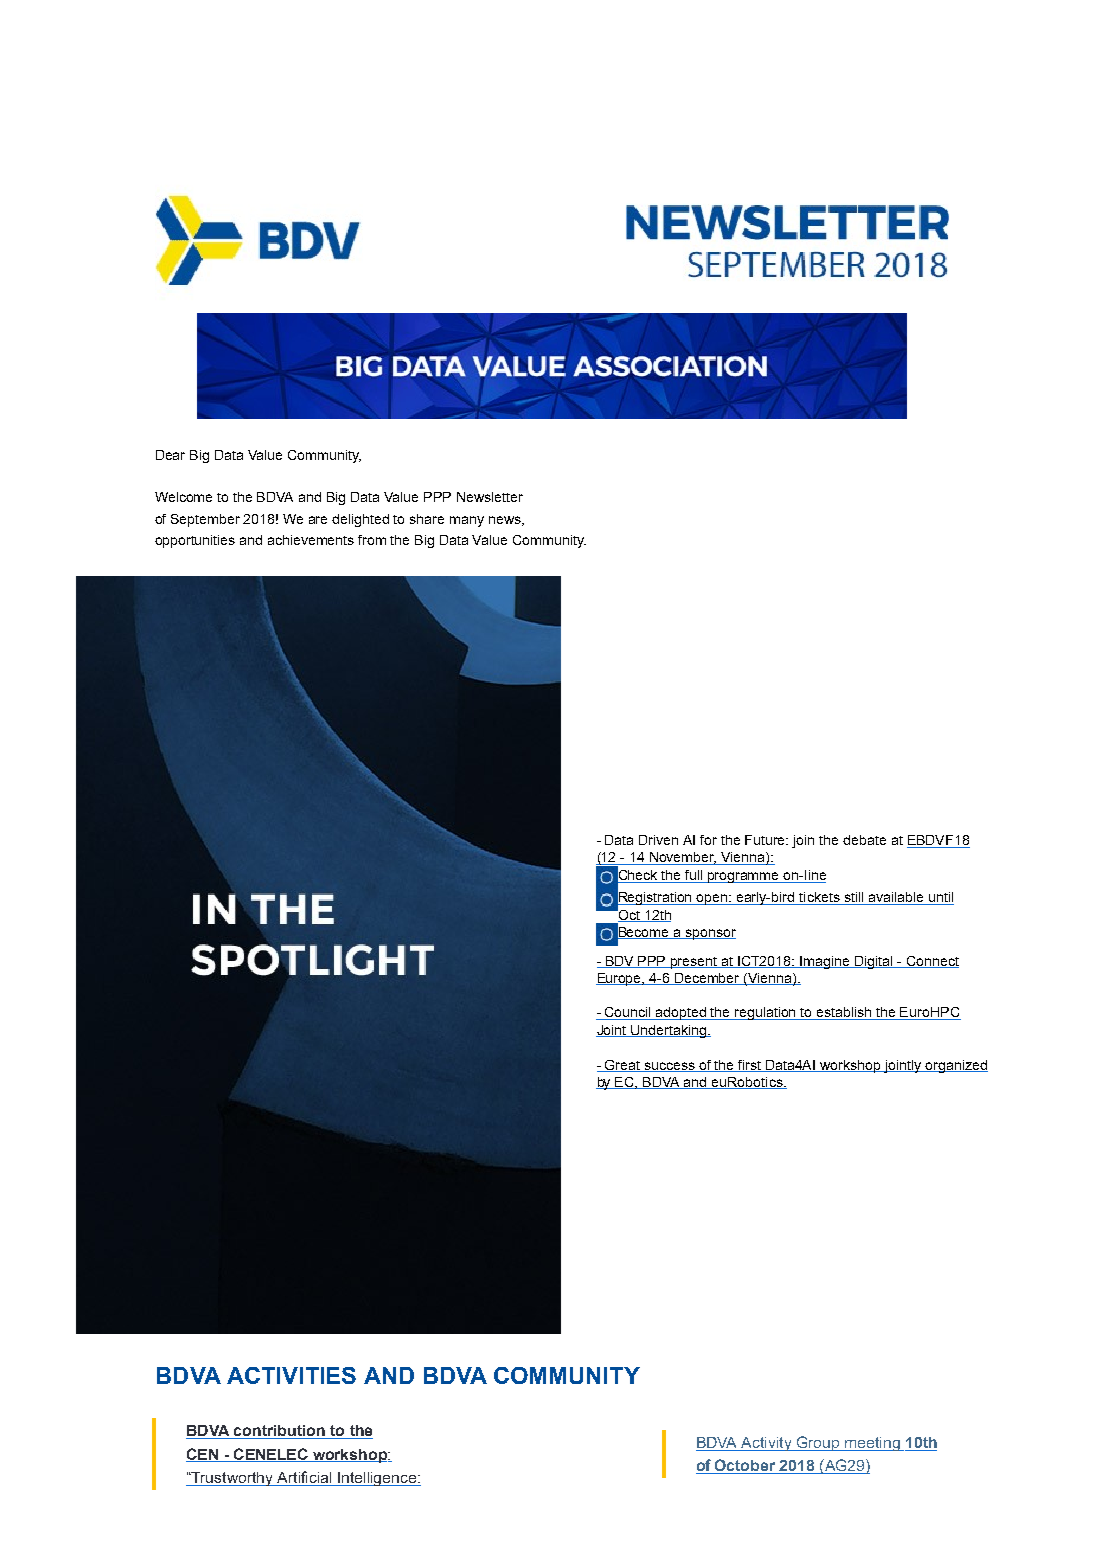  Describe the element at coordinates (205, 520) in the screenshot. I see `September` at that location.
